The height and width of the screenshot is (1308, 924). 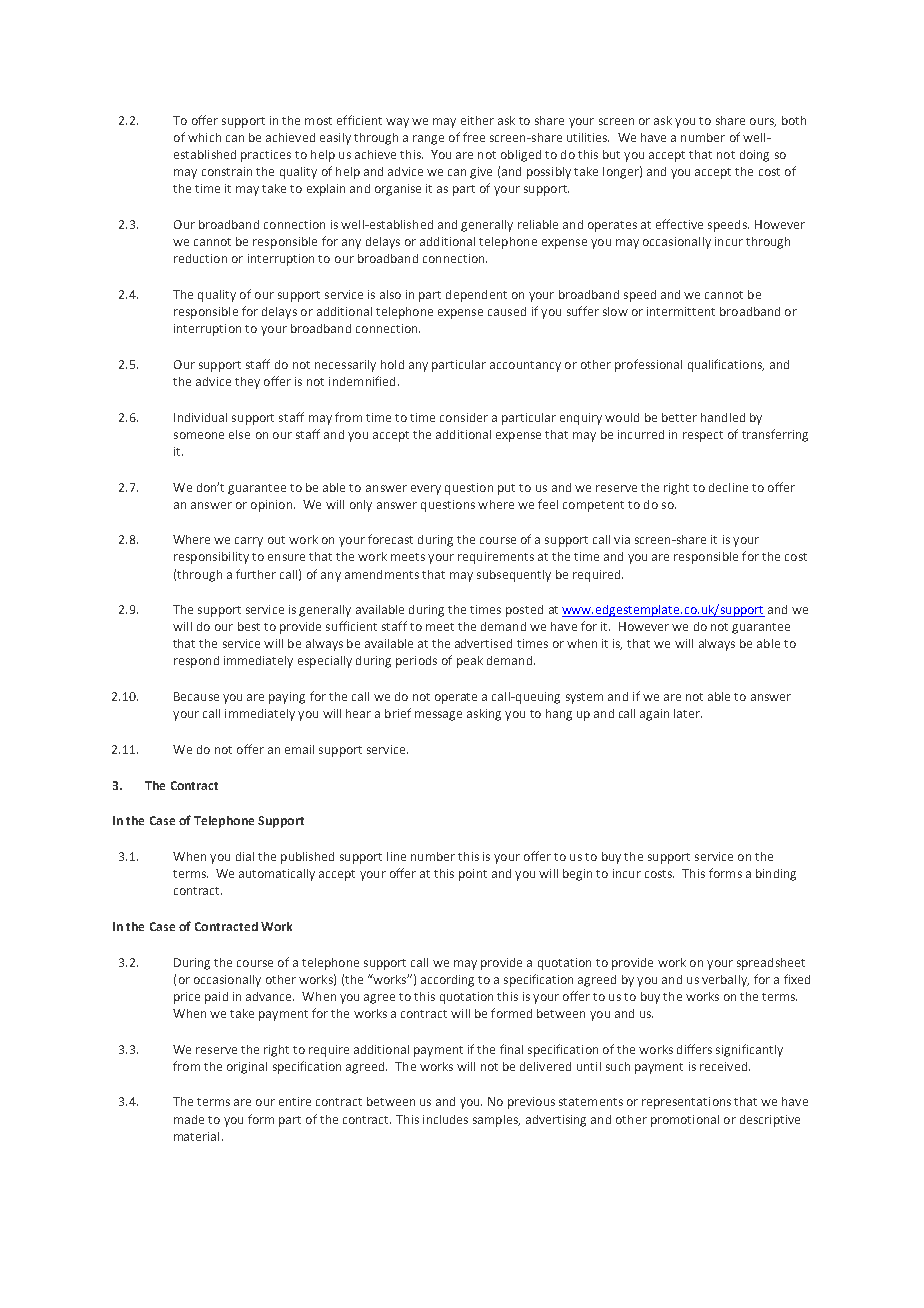 I want to click on free, so click(x=474, y=137).
